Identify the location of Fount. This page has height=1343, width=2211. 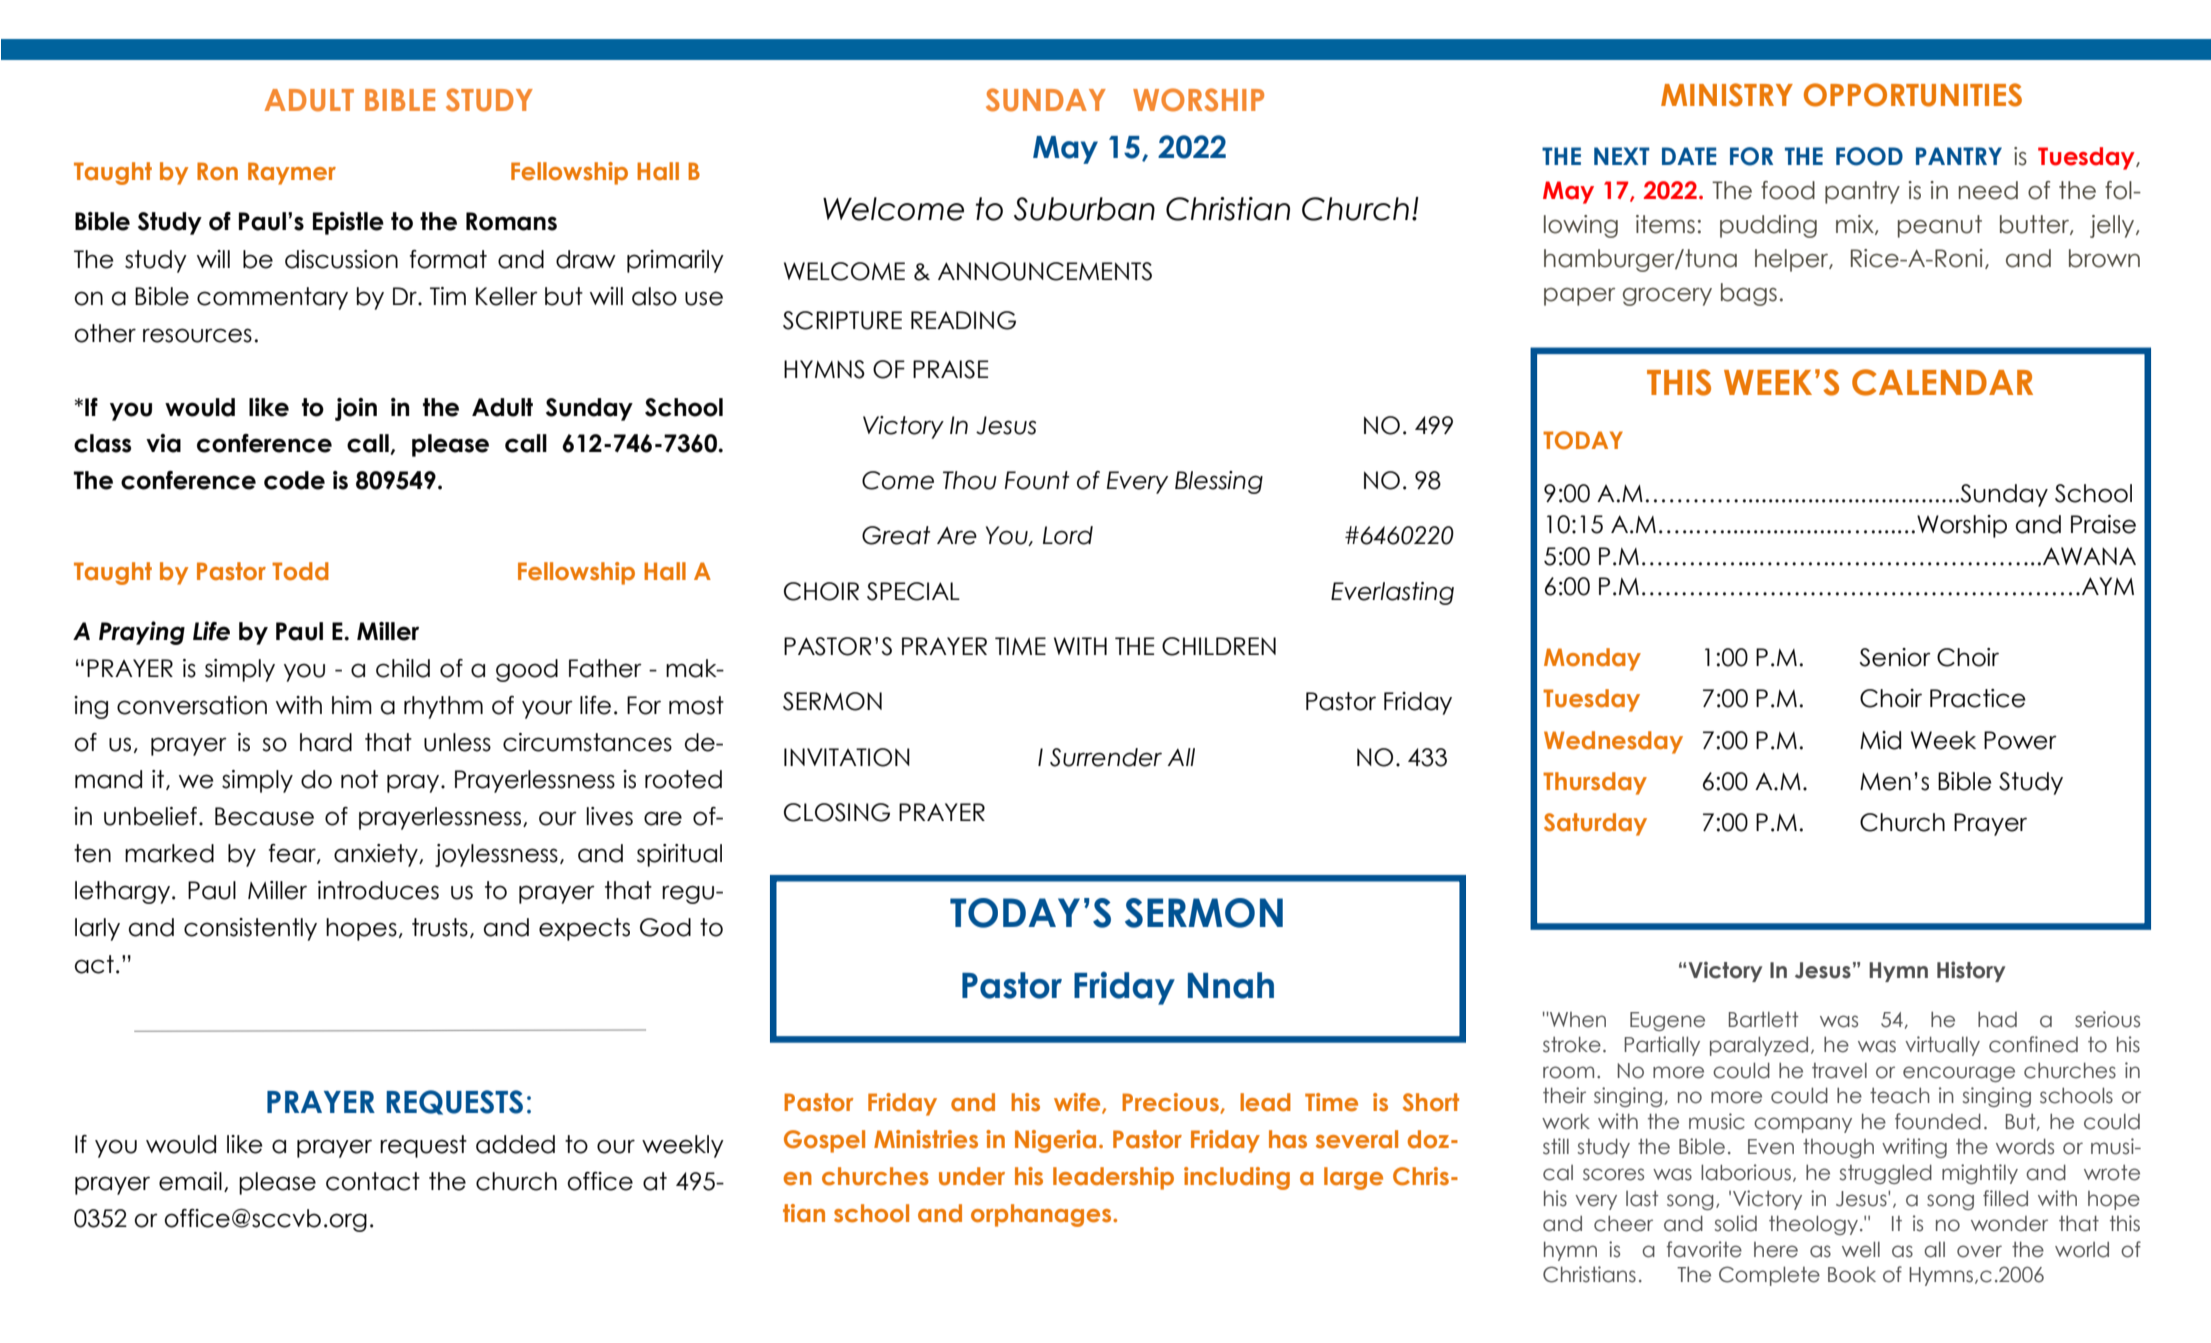
(1037, 480).
